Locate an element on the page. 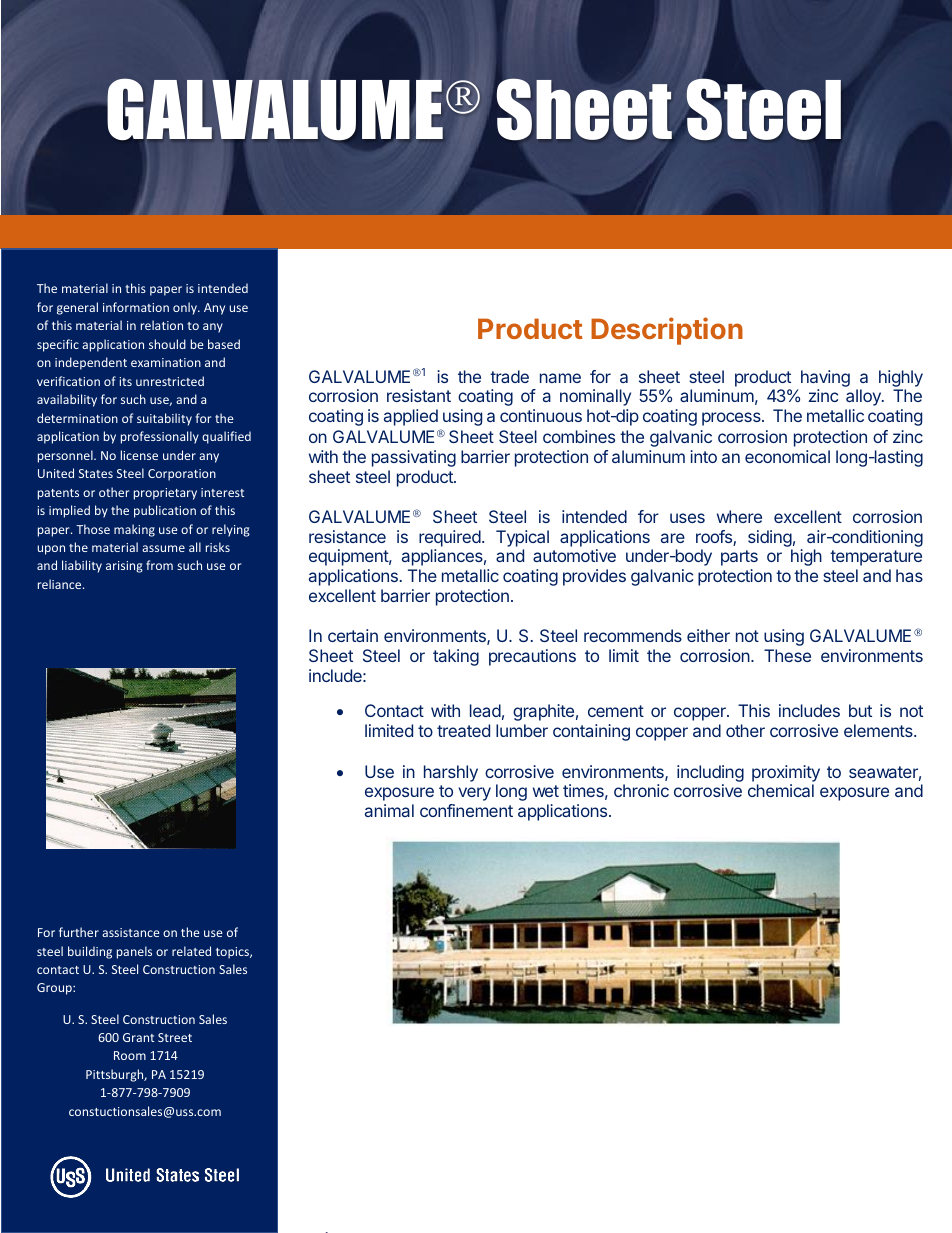 The height and width of the image is (1233, 952). chemical is located at coordinates (781, 790).
